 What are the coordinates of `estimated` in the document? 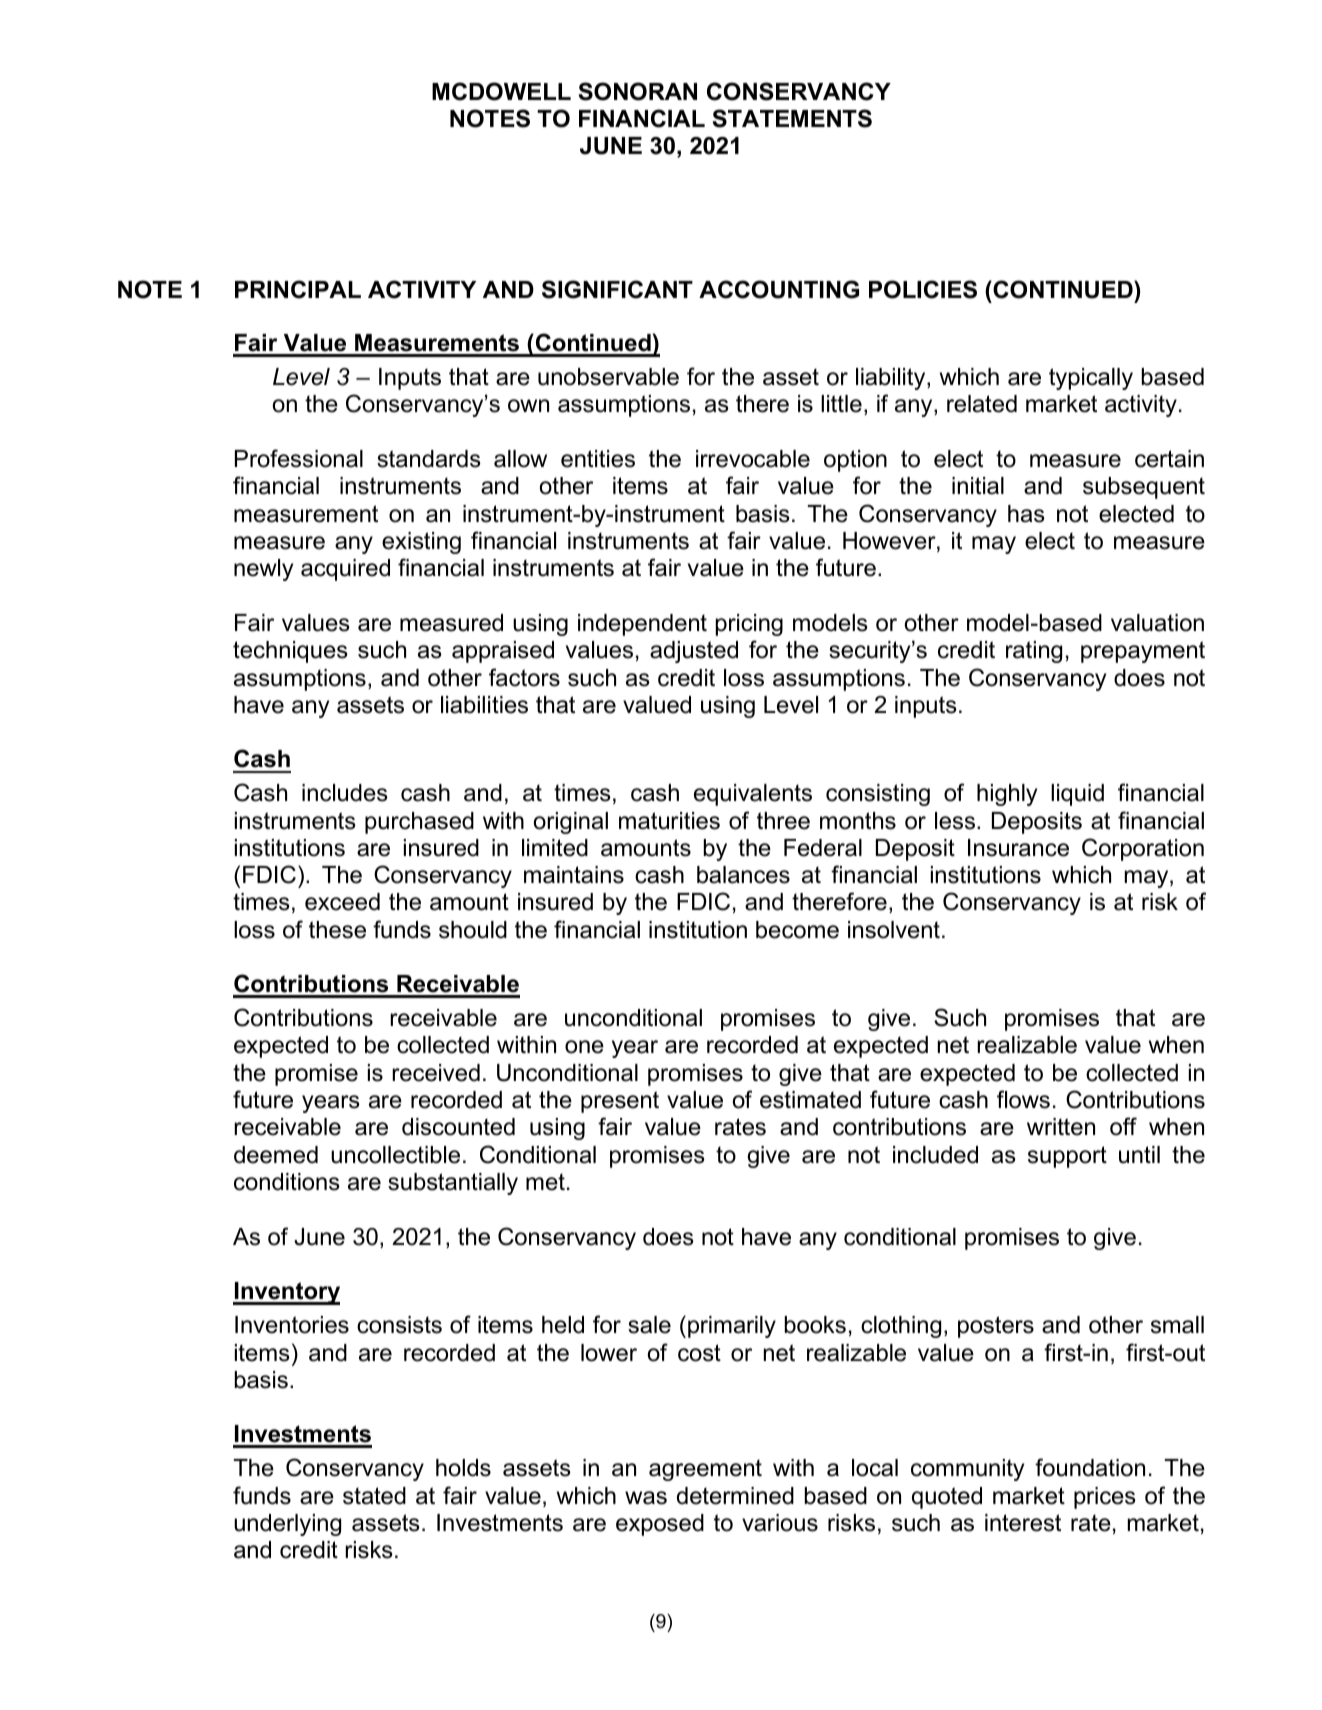 It's located at (810, 1100).
